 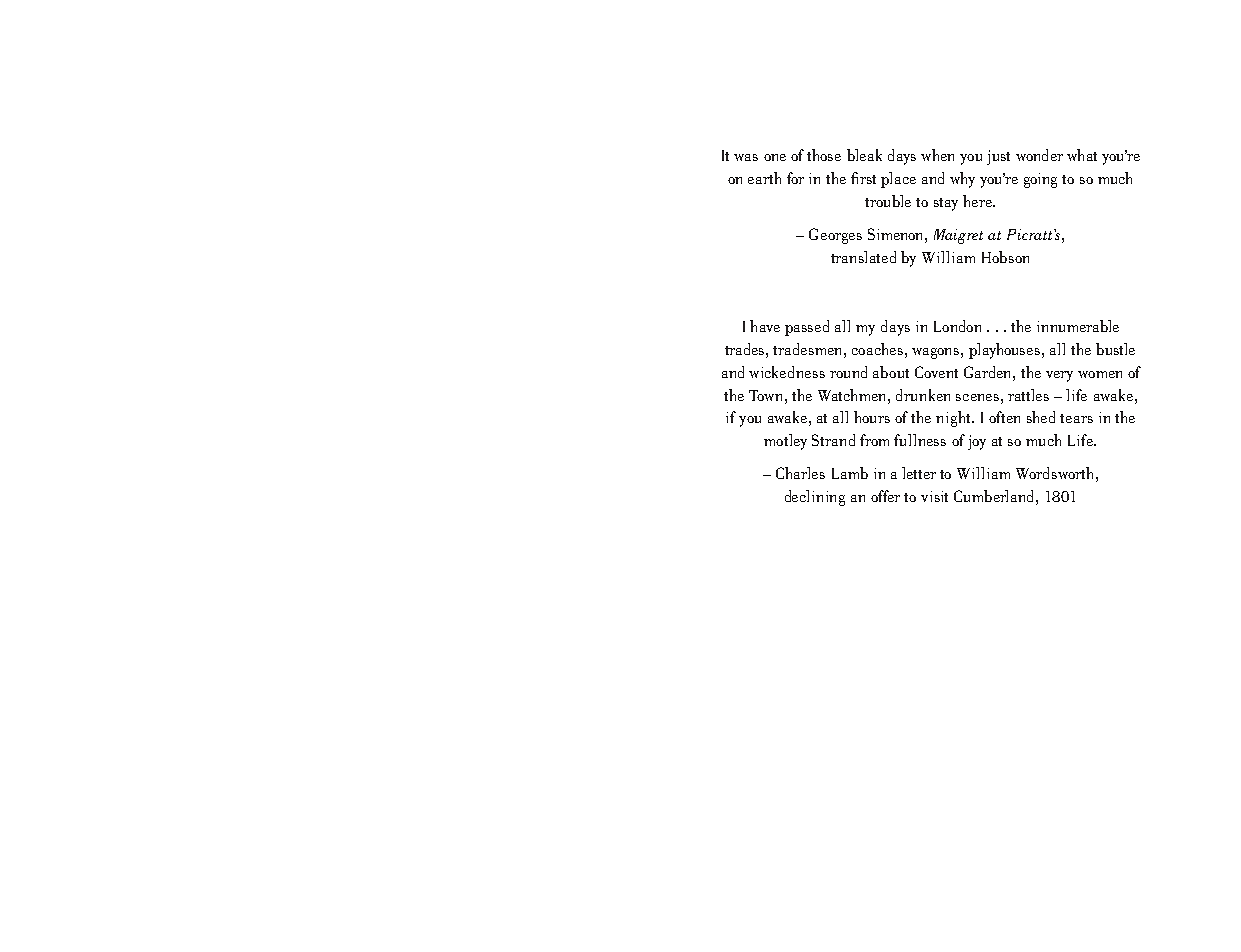 I want to click on one, so click(x=775, y=157).
